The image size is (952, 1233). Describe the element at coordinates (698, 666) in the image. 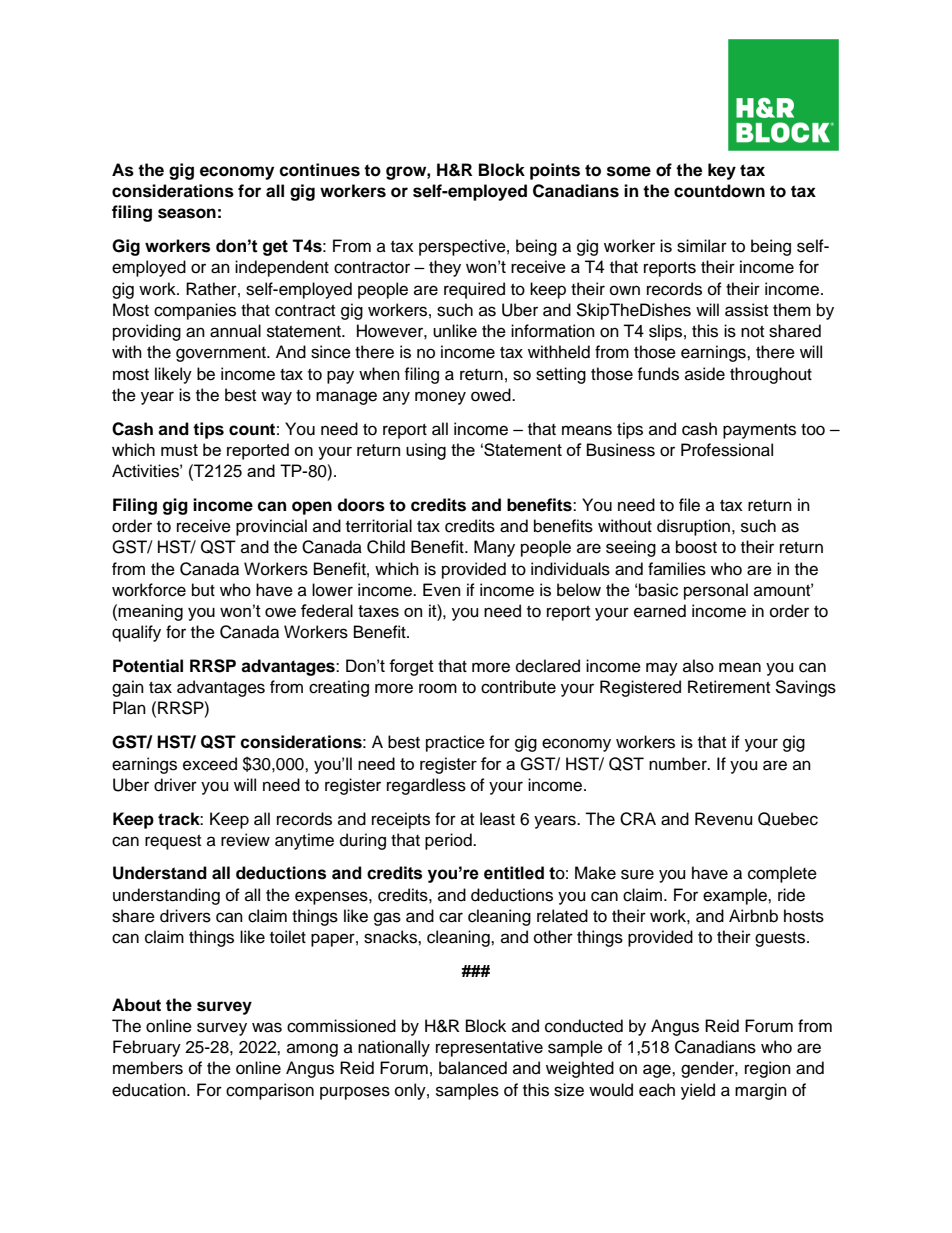

I see `also` at that location.
